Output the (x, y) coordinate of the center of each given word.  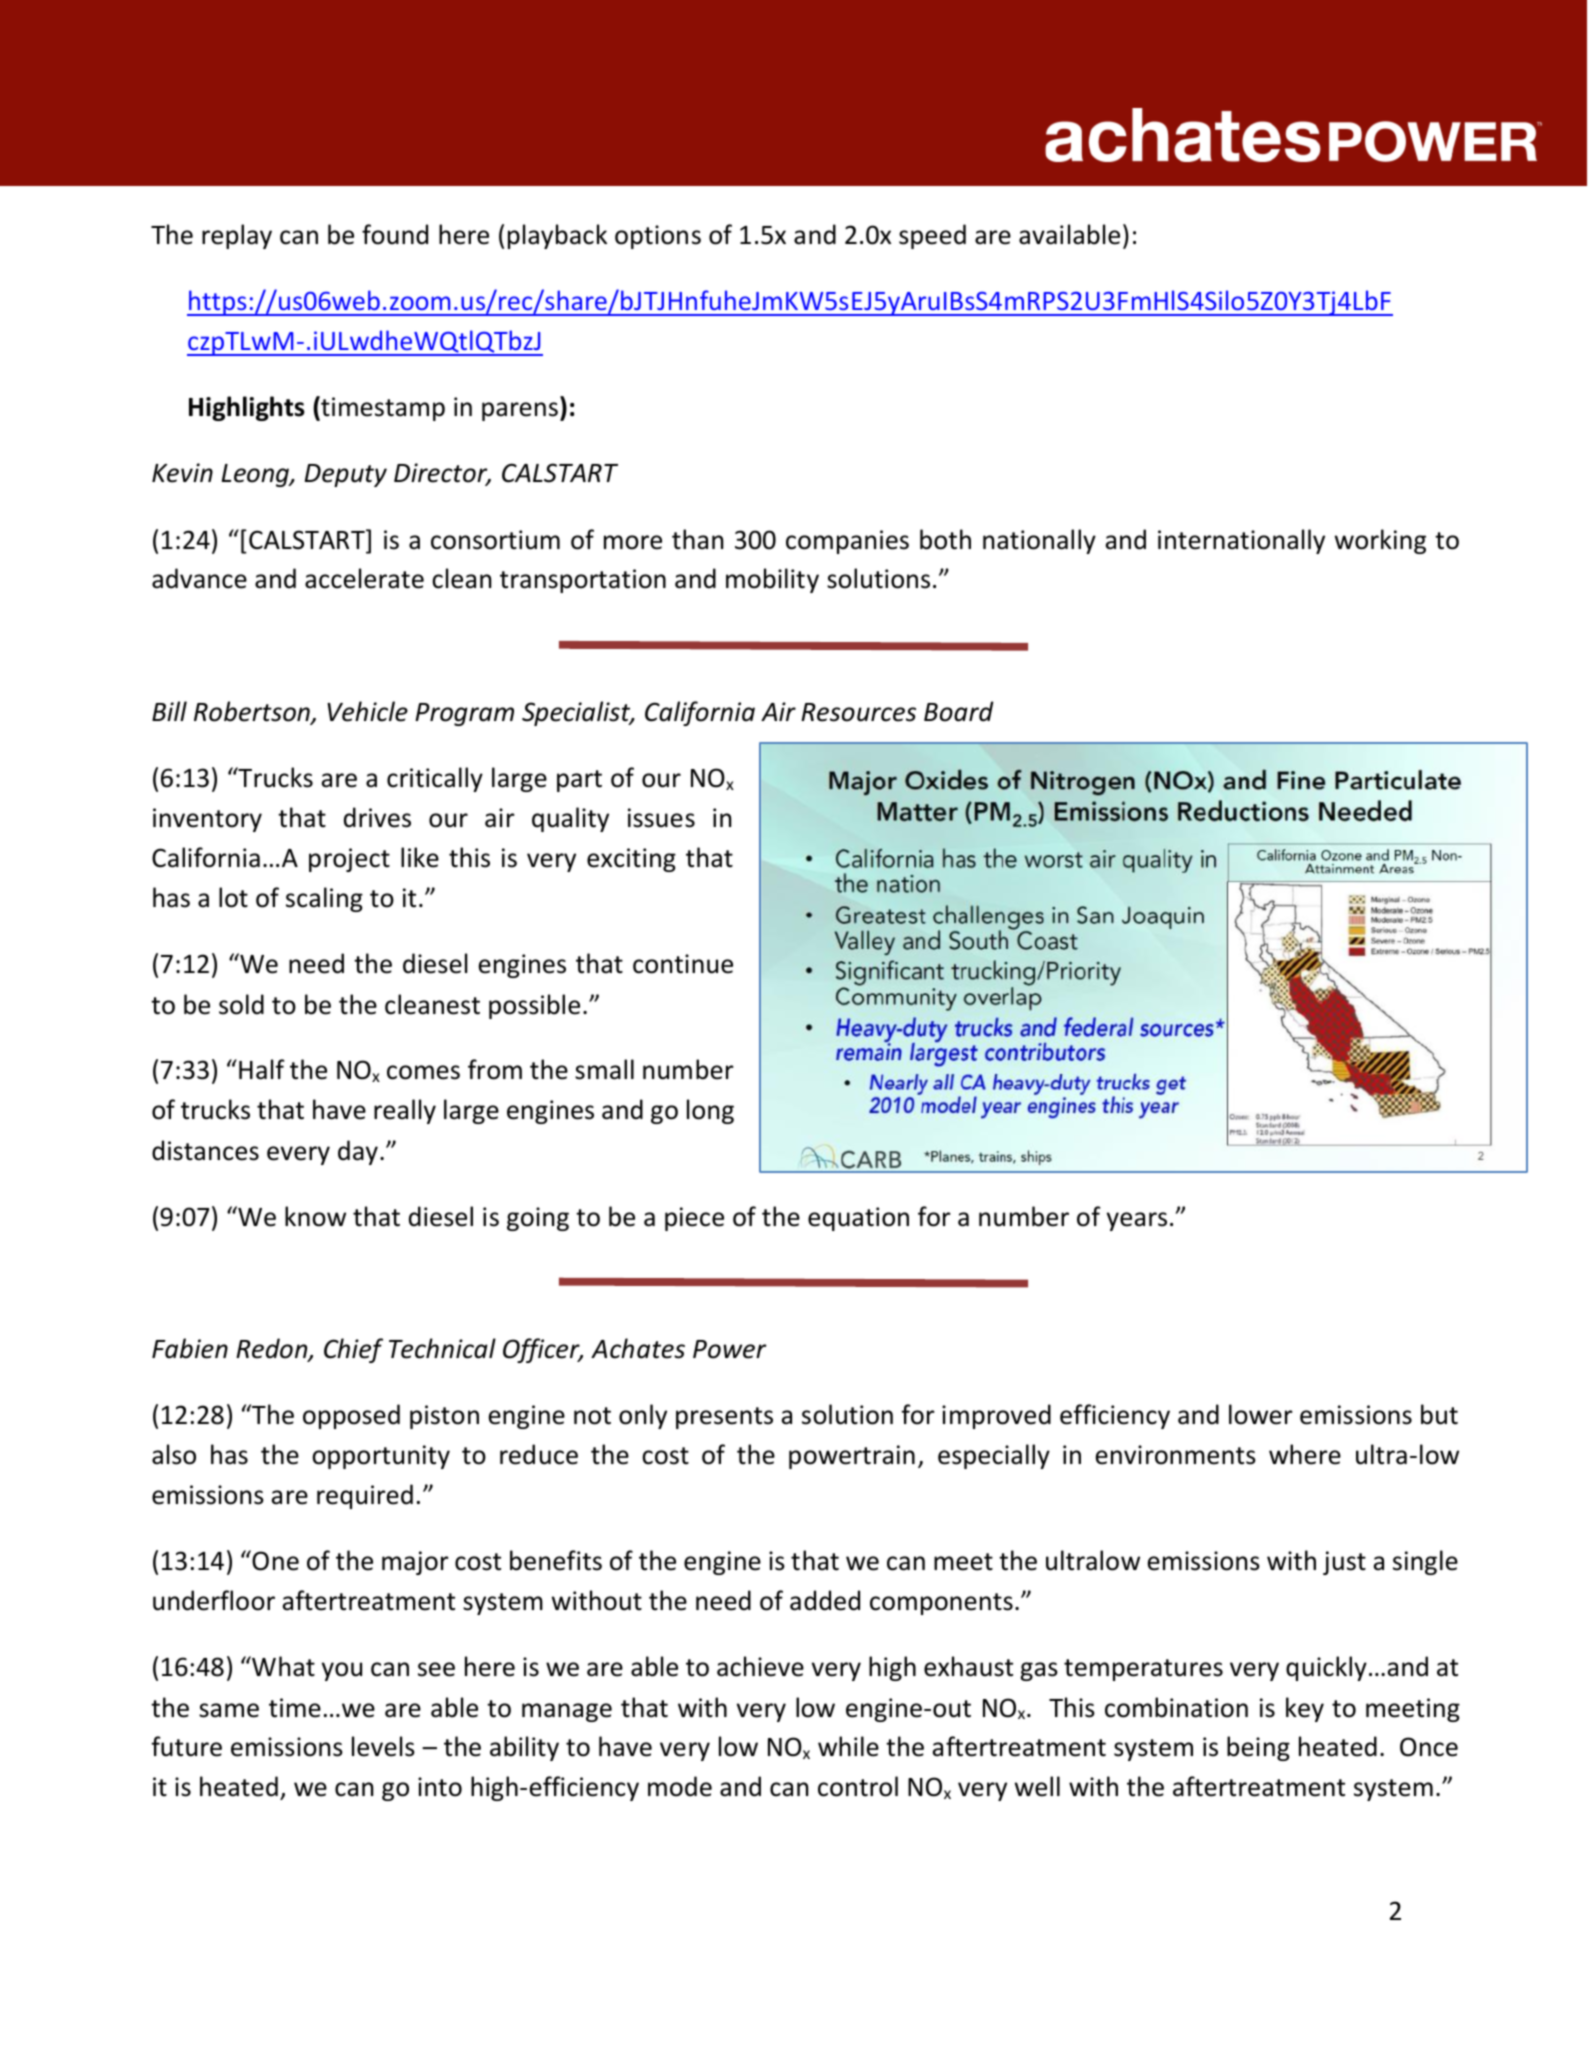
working (1380, 541)
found (395, 234)
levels (383, 1746)
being (1258, 1748)
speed (932, 236)
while (848, 1746)
